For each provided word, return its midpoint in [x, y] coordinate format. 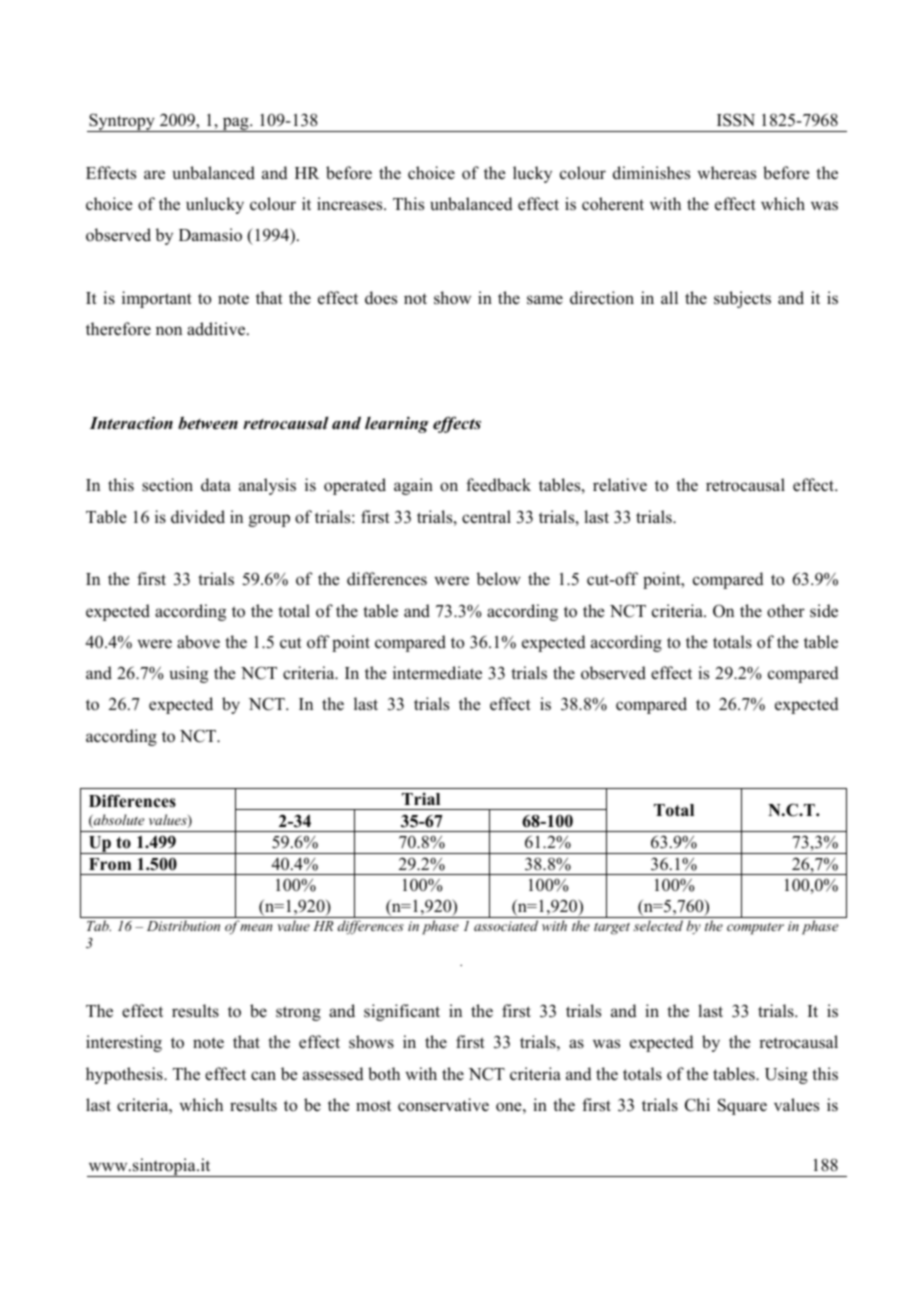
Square [742, 1106]
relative [620, 485]
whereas [726, 173]
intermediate [437, 673]
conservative [443, 1105]
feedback [498, 485]
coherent [613, 204]
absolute [118, 821]
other [786, 611]
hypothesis [125, 1075]
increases [351, 204]
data [216, 485]
